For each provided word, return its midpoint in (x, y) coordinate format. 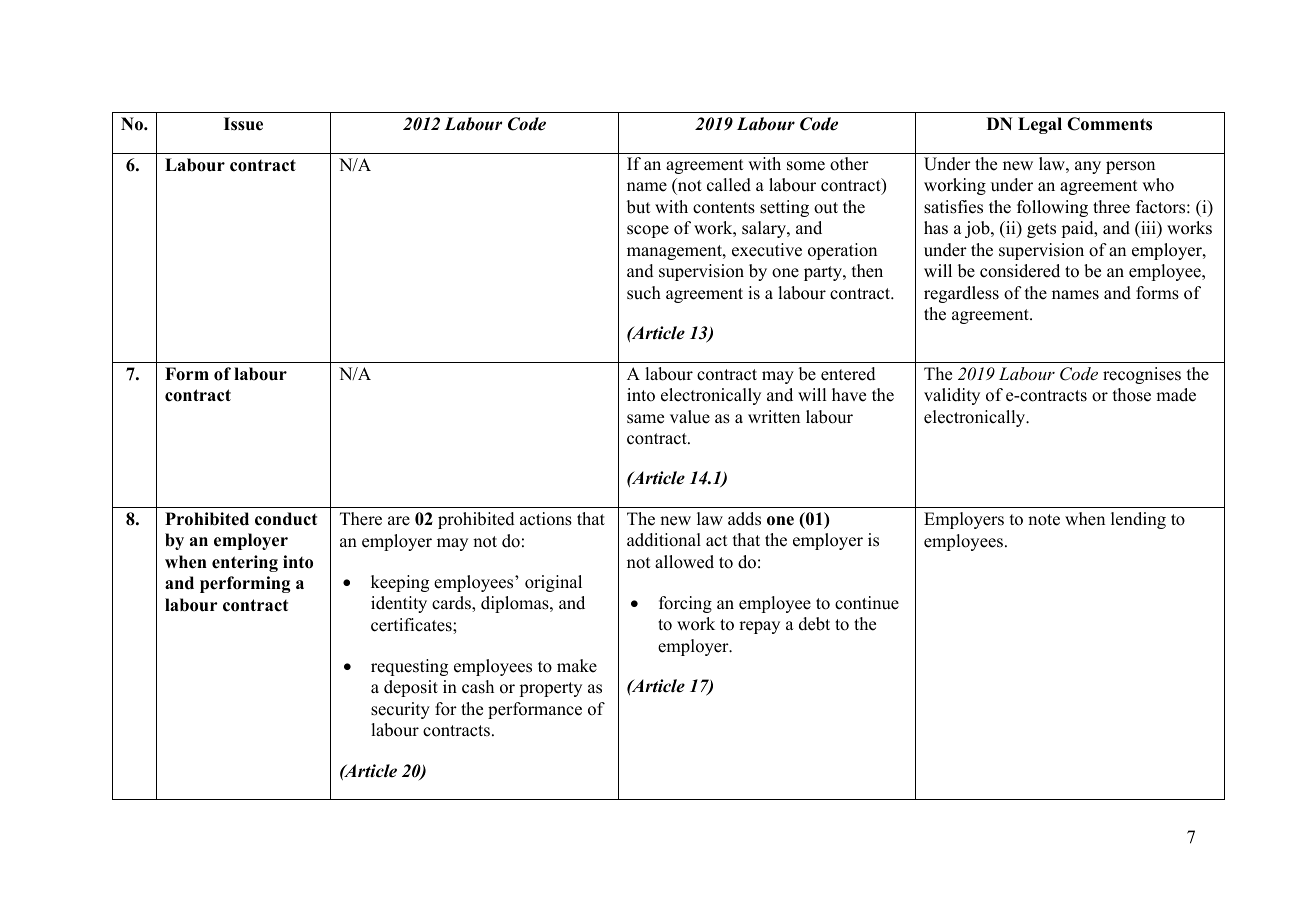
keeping (400, 583)
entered (848, 374)
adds (744, 519)
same (645, 419)
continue (867, 603)
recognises (1142, 375)
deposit (411, 688)
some (806, 166)
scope (648, 231)
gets (1041, 230)
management (675, 252)
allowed (684, 562)
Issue (243, 124)
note (1044, 520)
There (361, 519)
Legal (1040, 125)
